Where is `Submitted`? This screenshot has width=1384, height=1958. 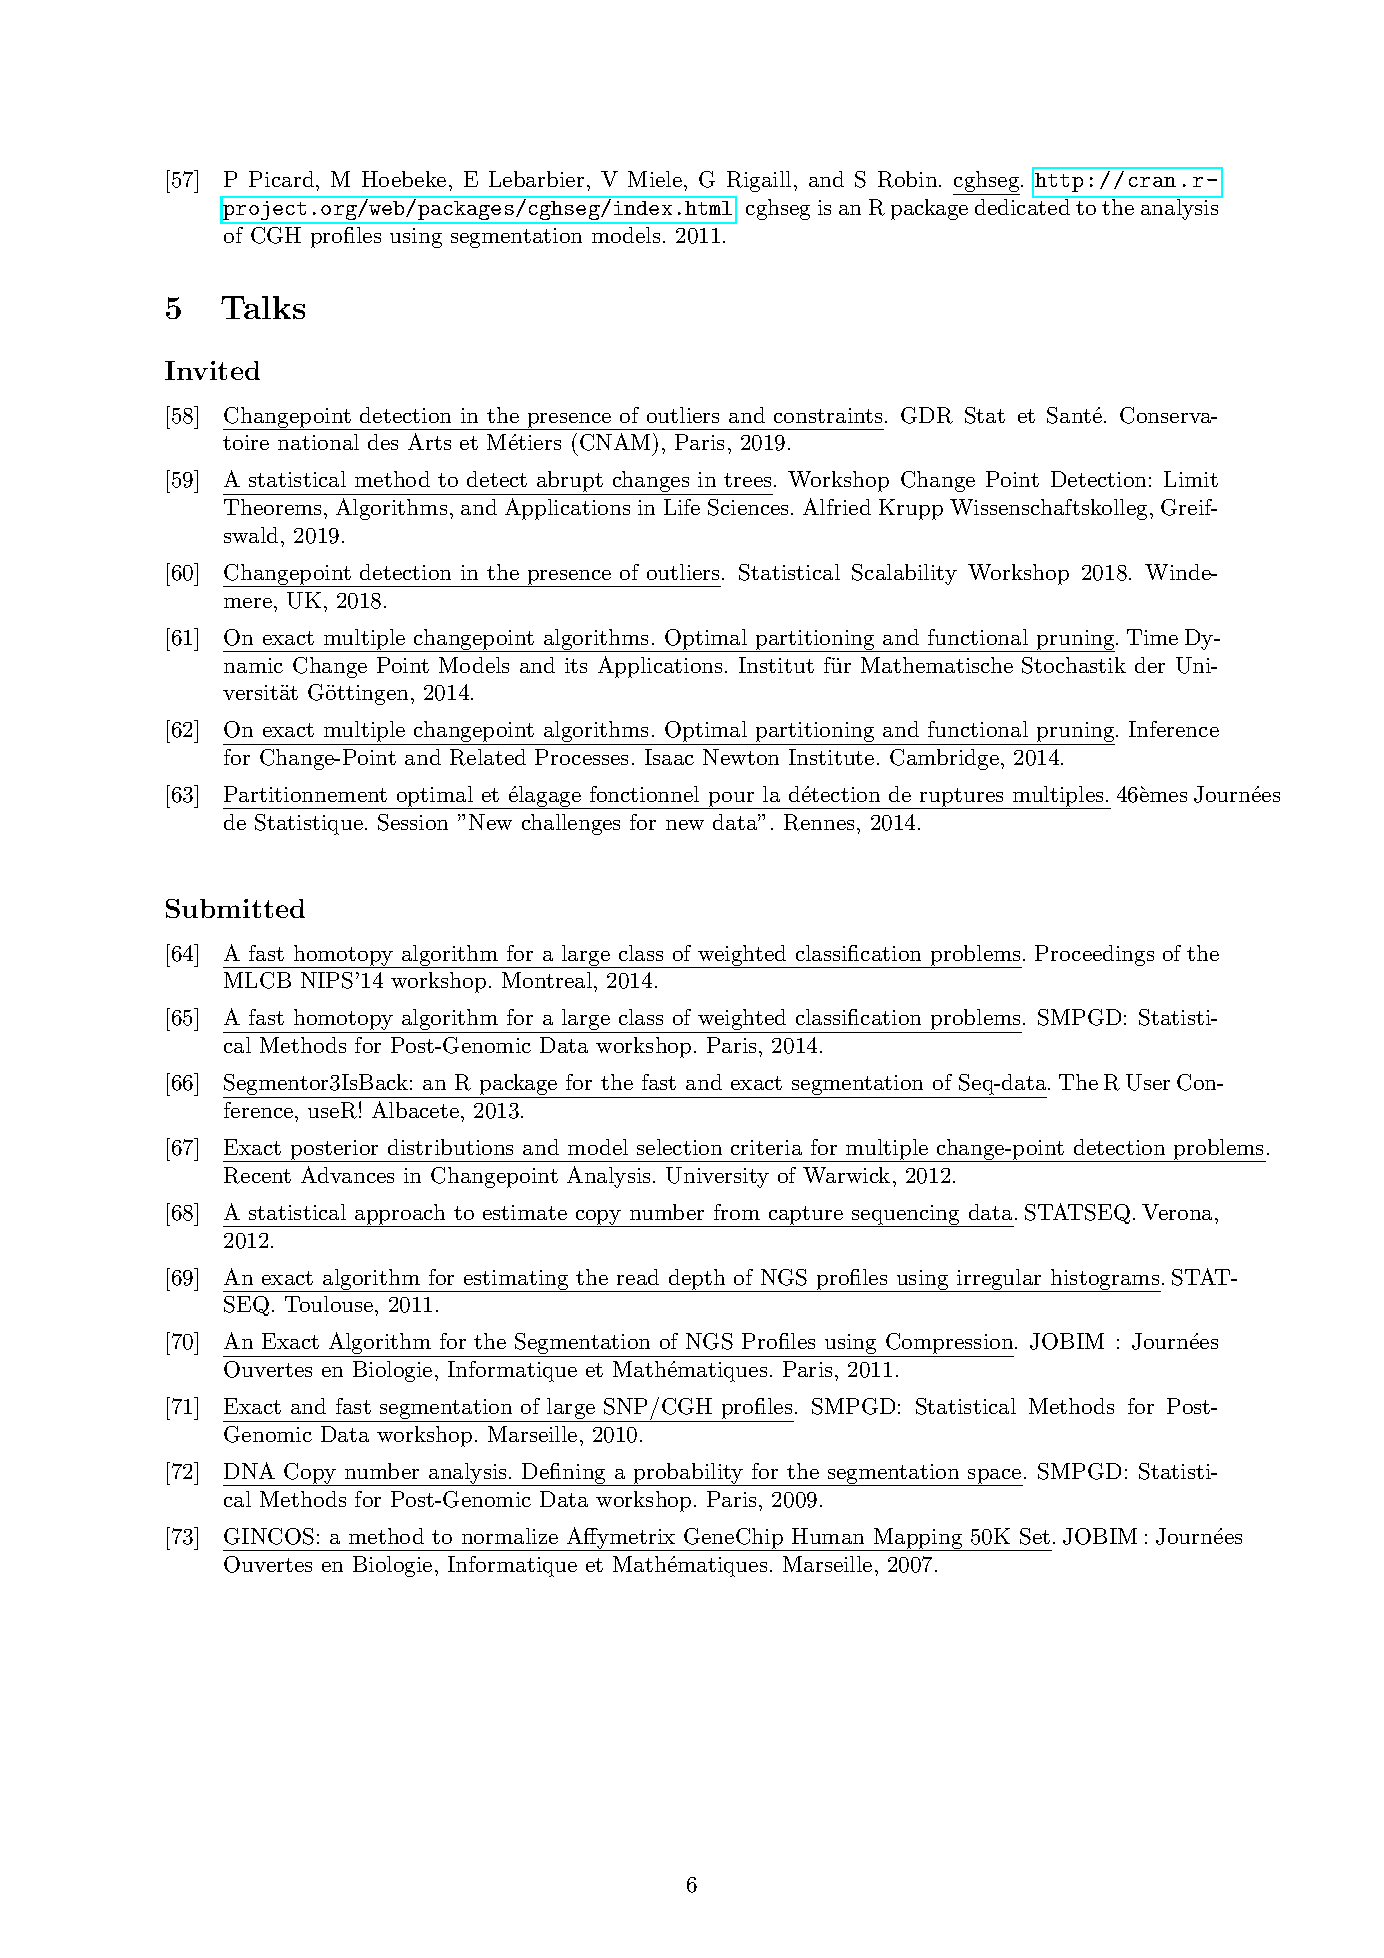
Submitted is located at coordinates (235, 908).
